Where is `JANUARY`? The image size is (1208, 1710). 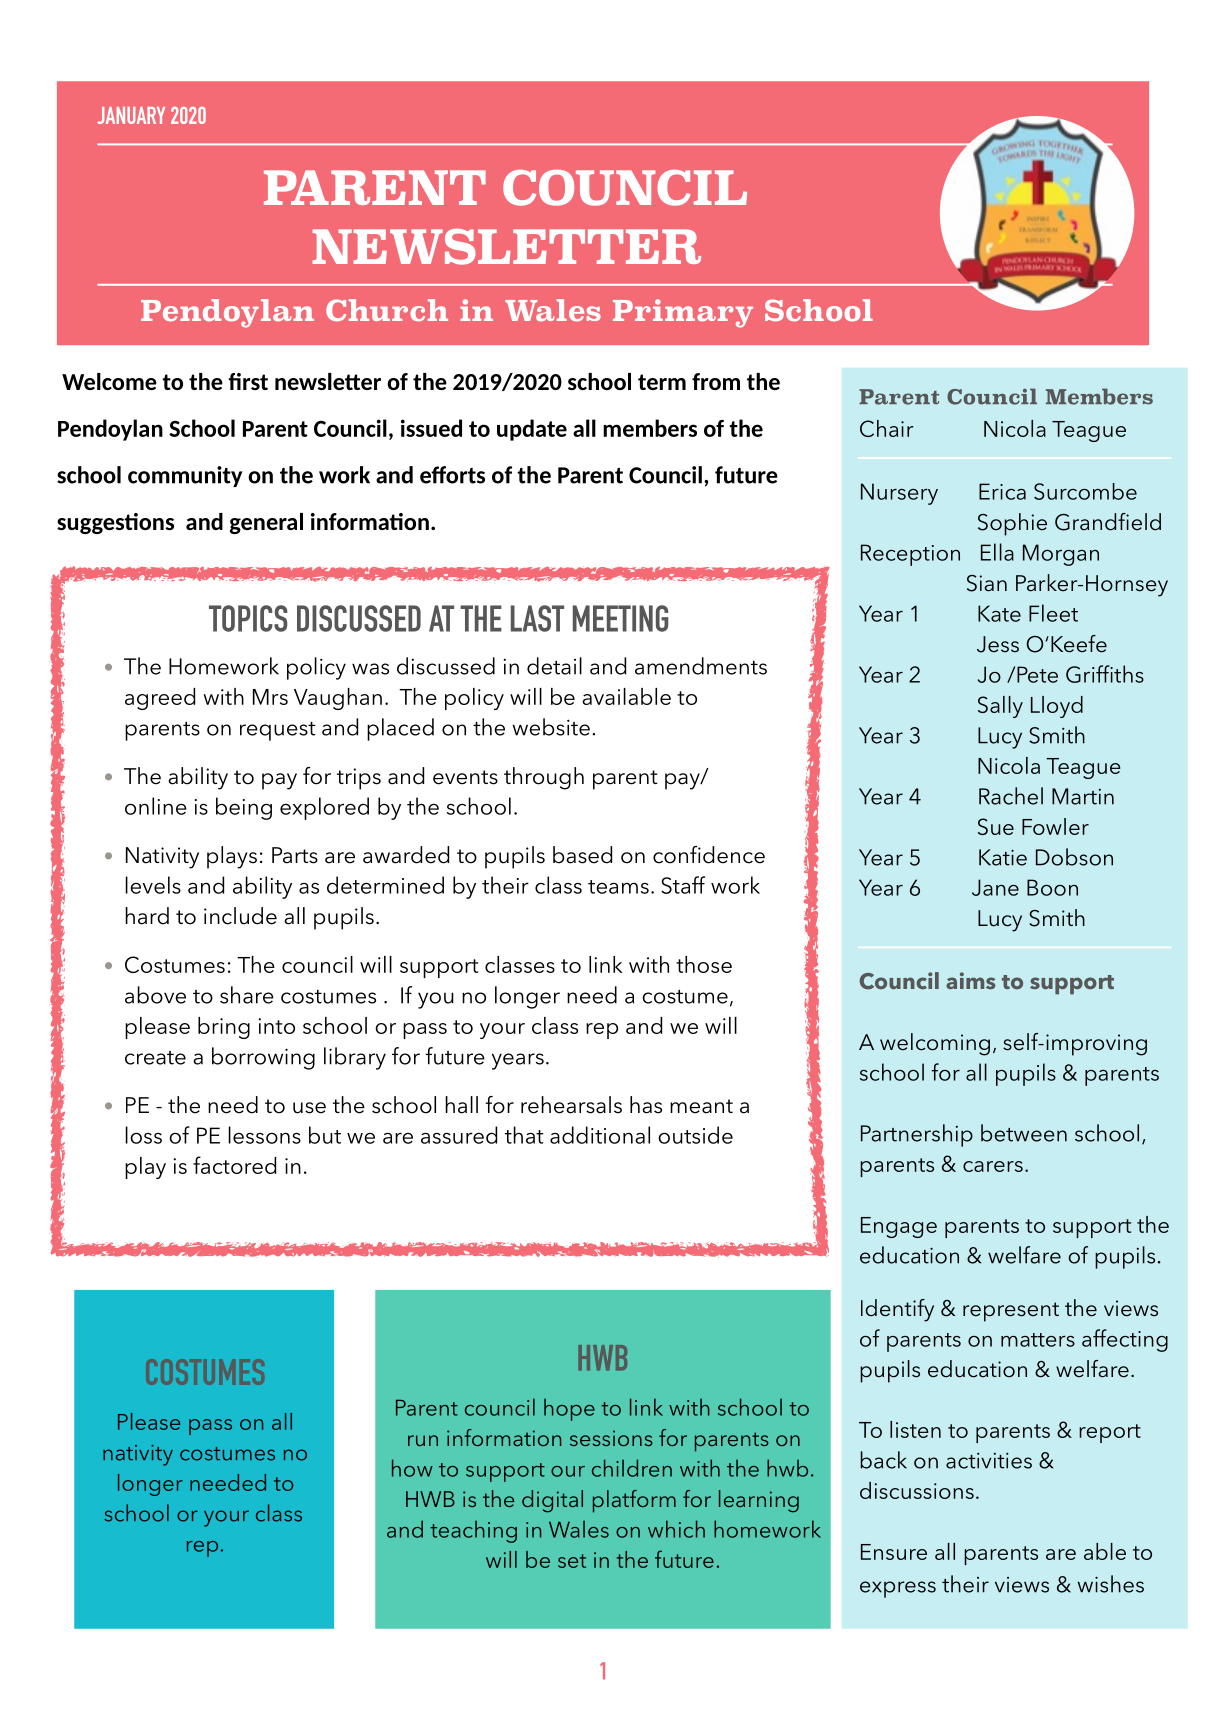
JANUARY is located at coordinates (131, 115).
